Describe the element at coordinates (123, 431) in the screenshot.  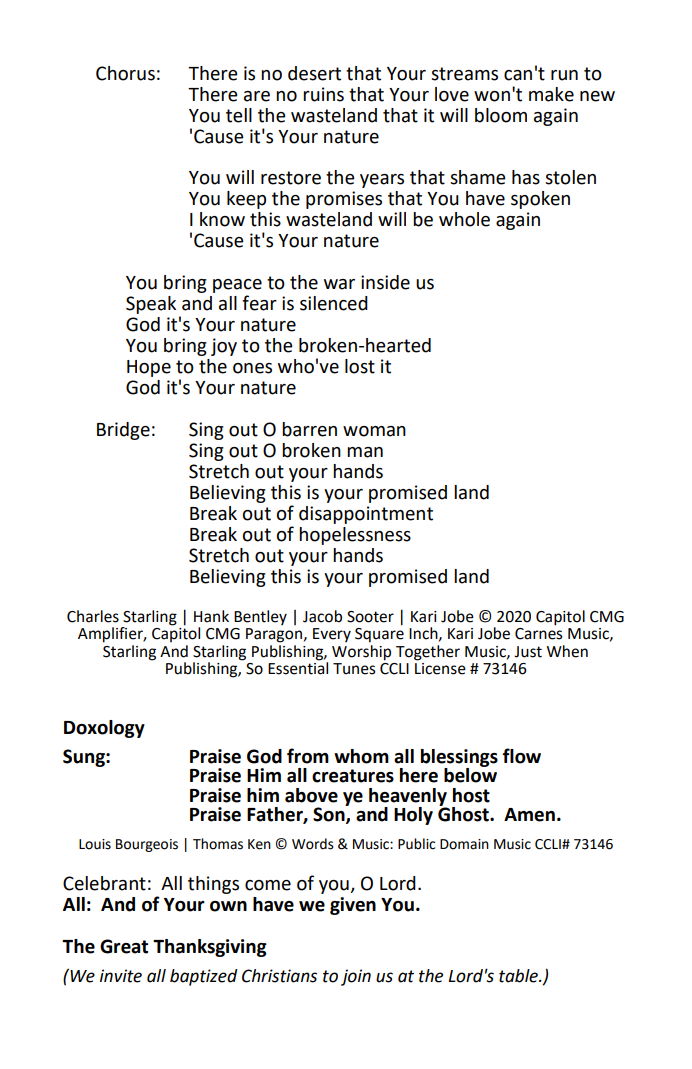
I see `Bridge` at that location.
